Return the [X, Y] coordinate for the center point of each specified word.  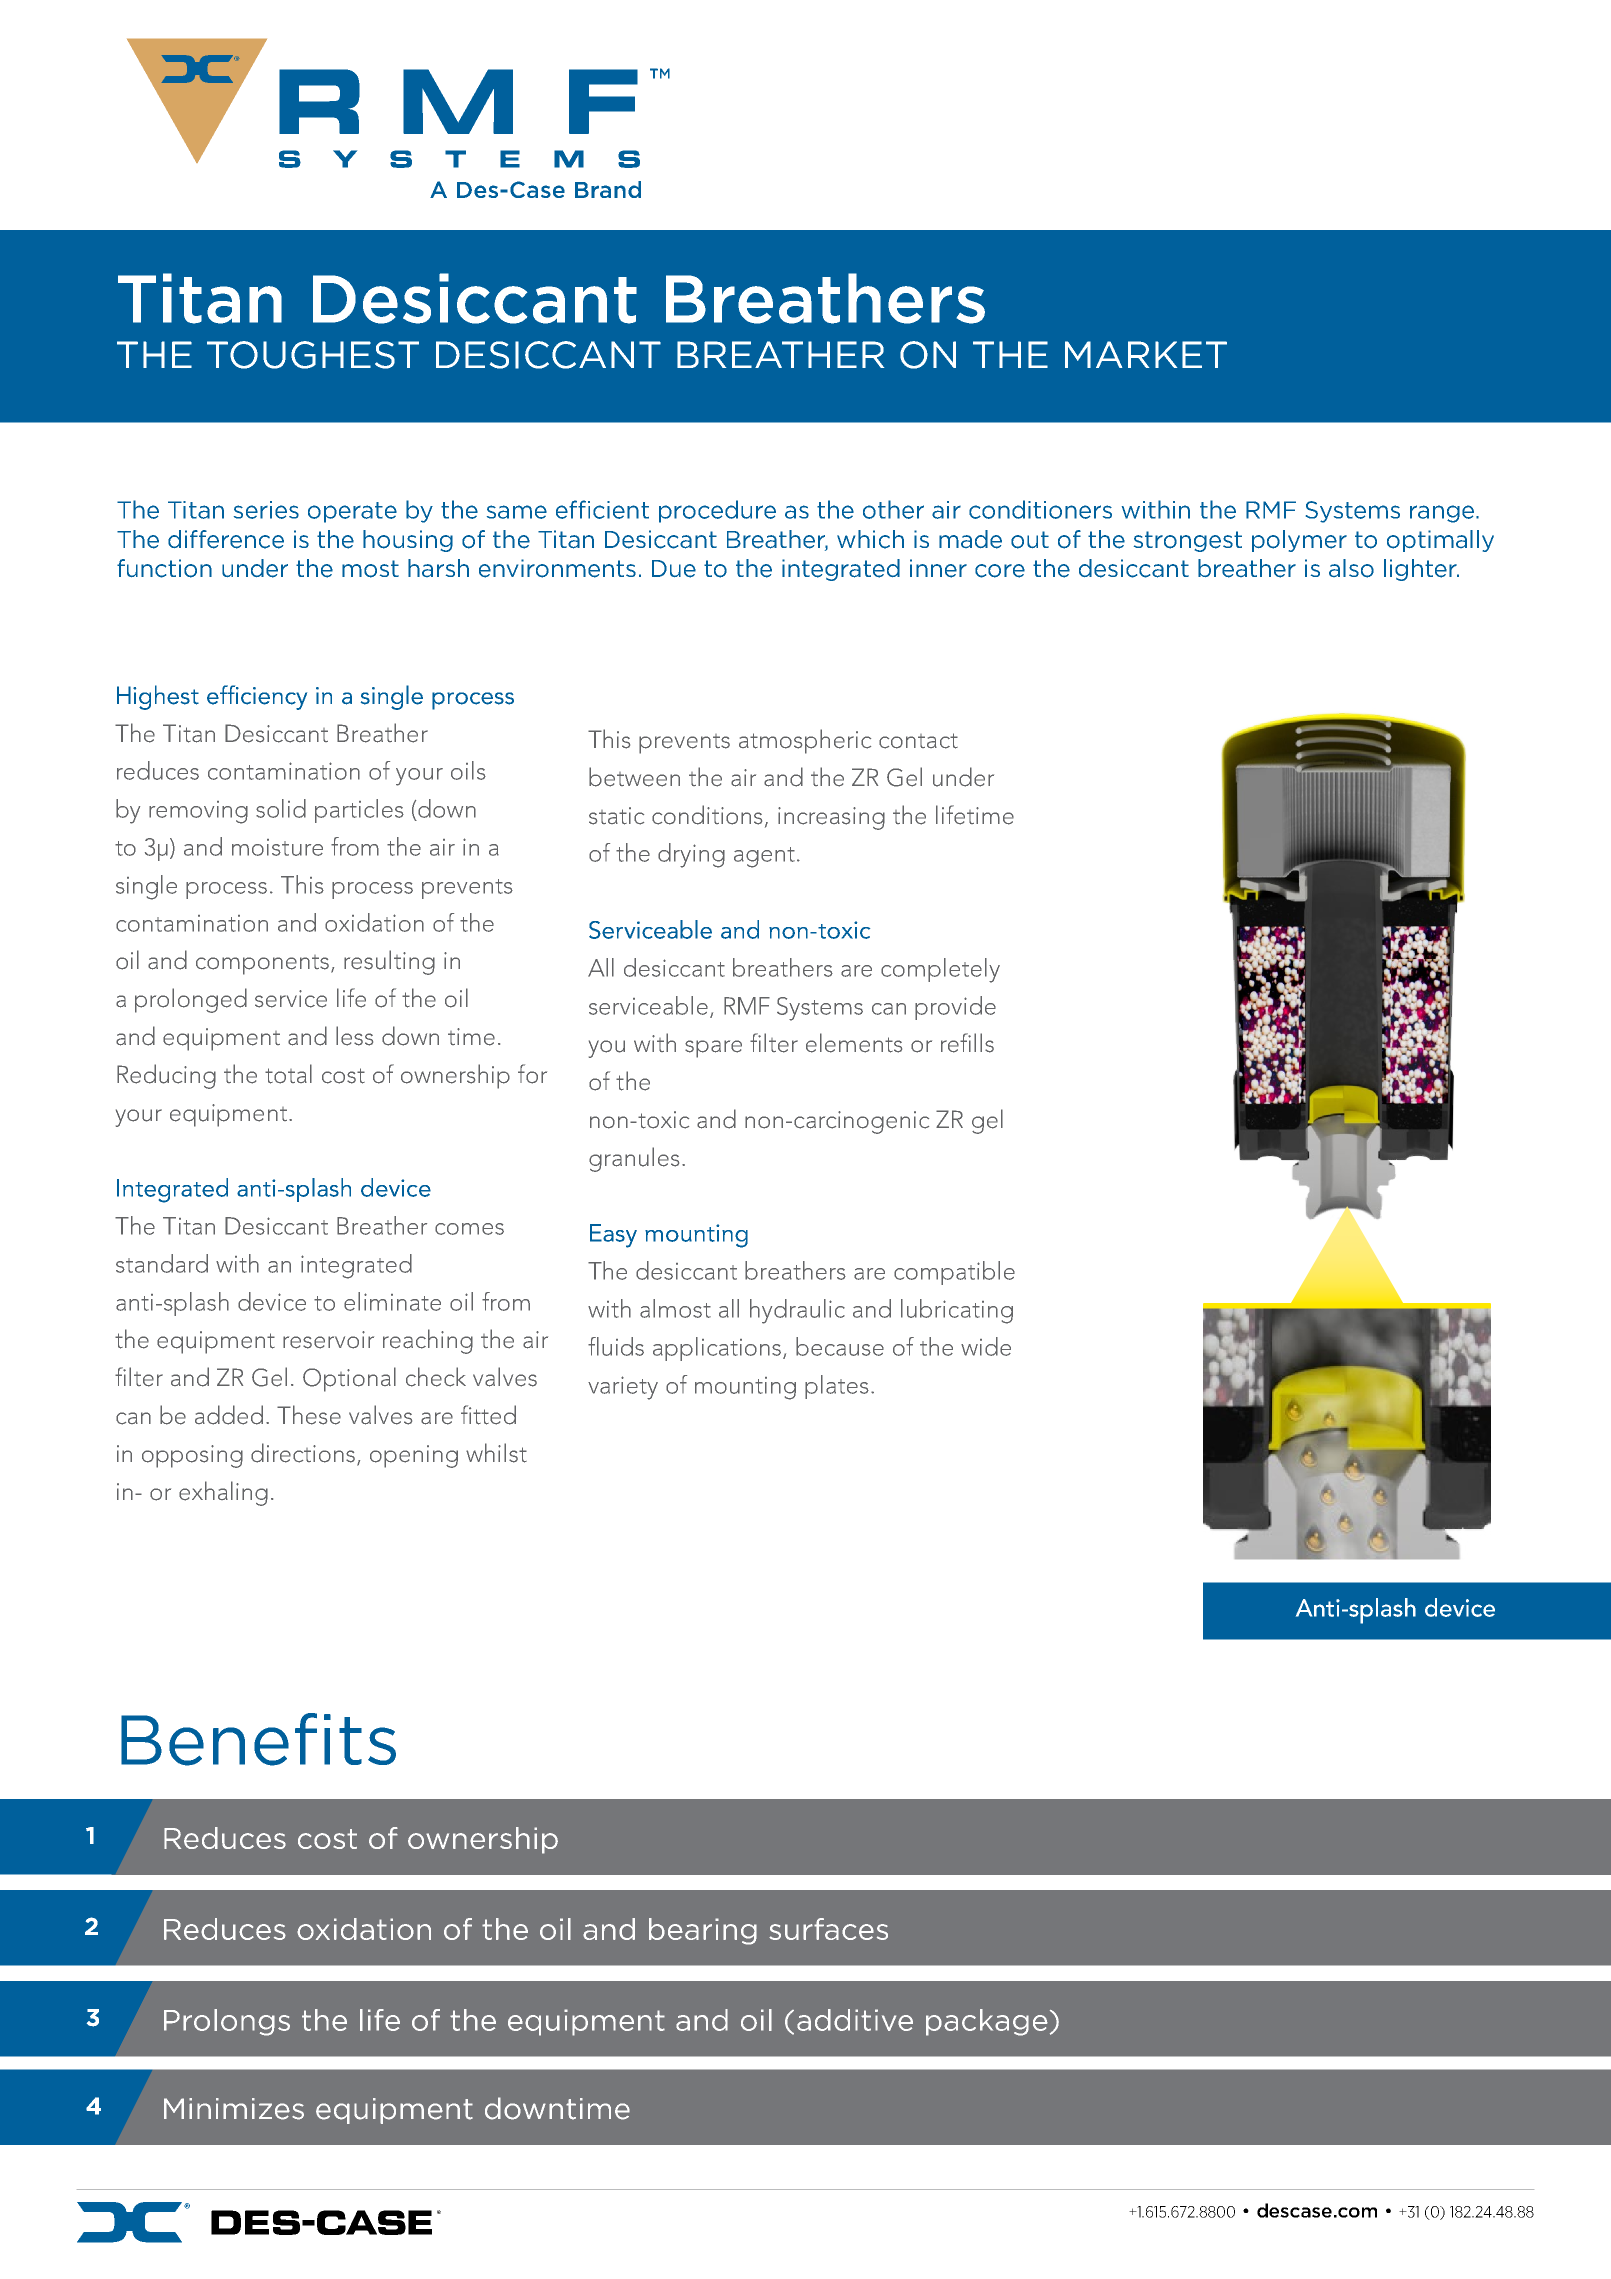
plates [837, 1387]
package [987, 2022]
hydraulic [797, 1311]
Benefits [258, 1739]
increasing [831, 818]
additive [855, 2020]
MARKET [1146, 354]
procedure [717, 511]
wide [986, 1346]
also [1351, 568]
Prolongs [227, 2022]
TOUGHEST [313, 355]
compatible [954, 1273]
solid [281, 808]
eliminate [392, 1301]
